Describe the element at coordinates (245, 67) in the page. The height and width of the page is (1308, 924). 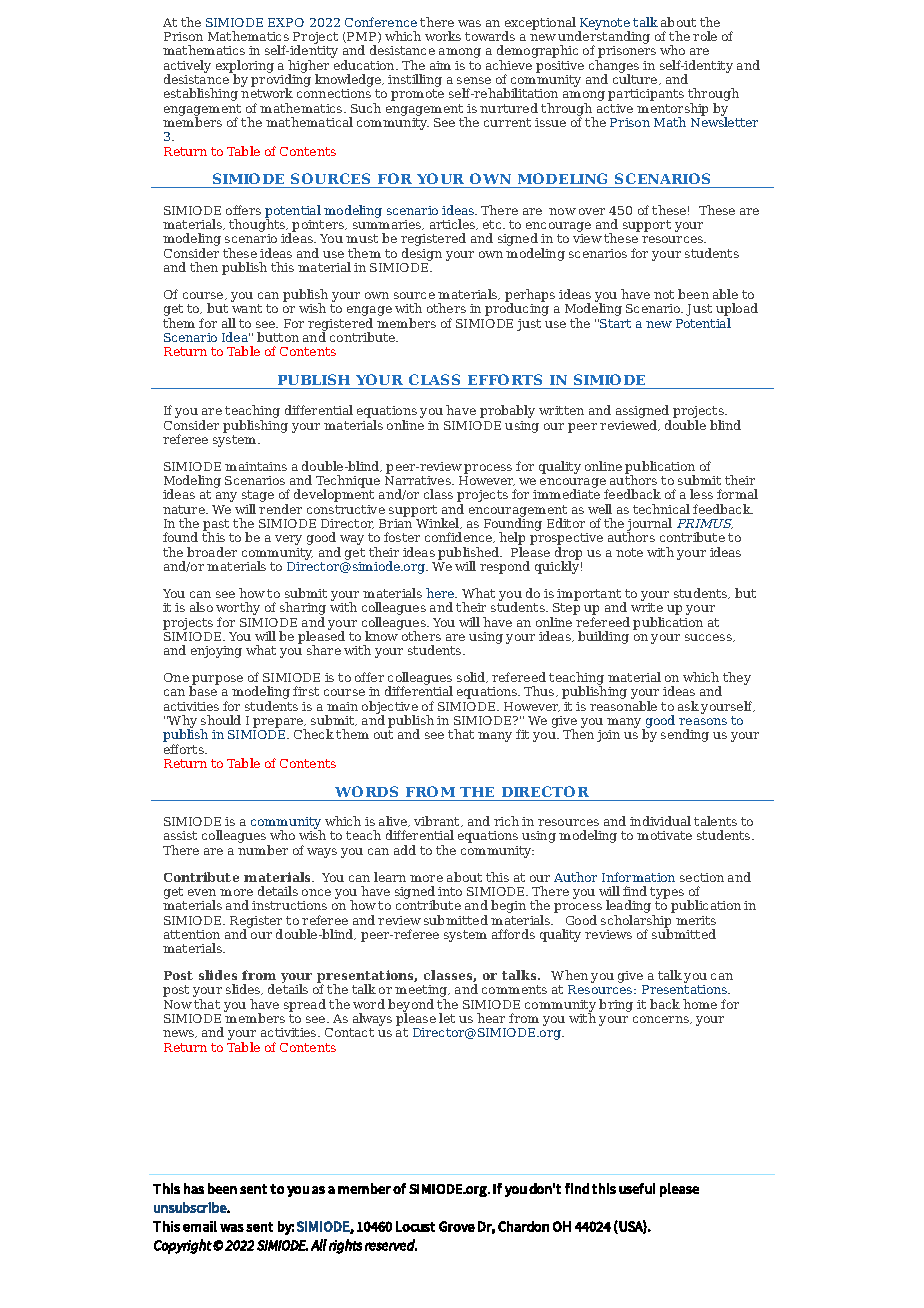
I see `exploring` at that location.
